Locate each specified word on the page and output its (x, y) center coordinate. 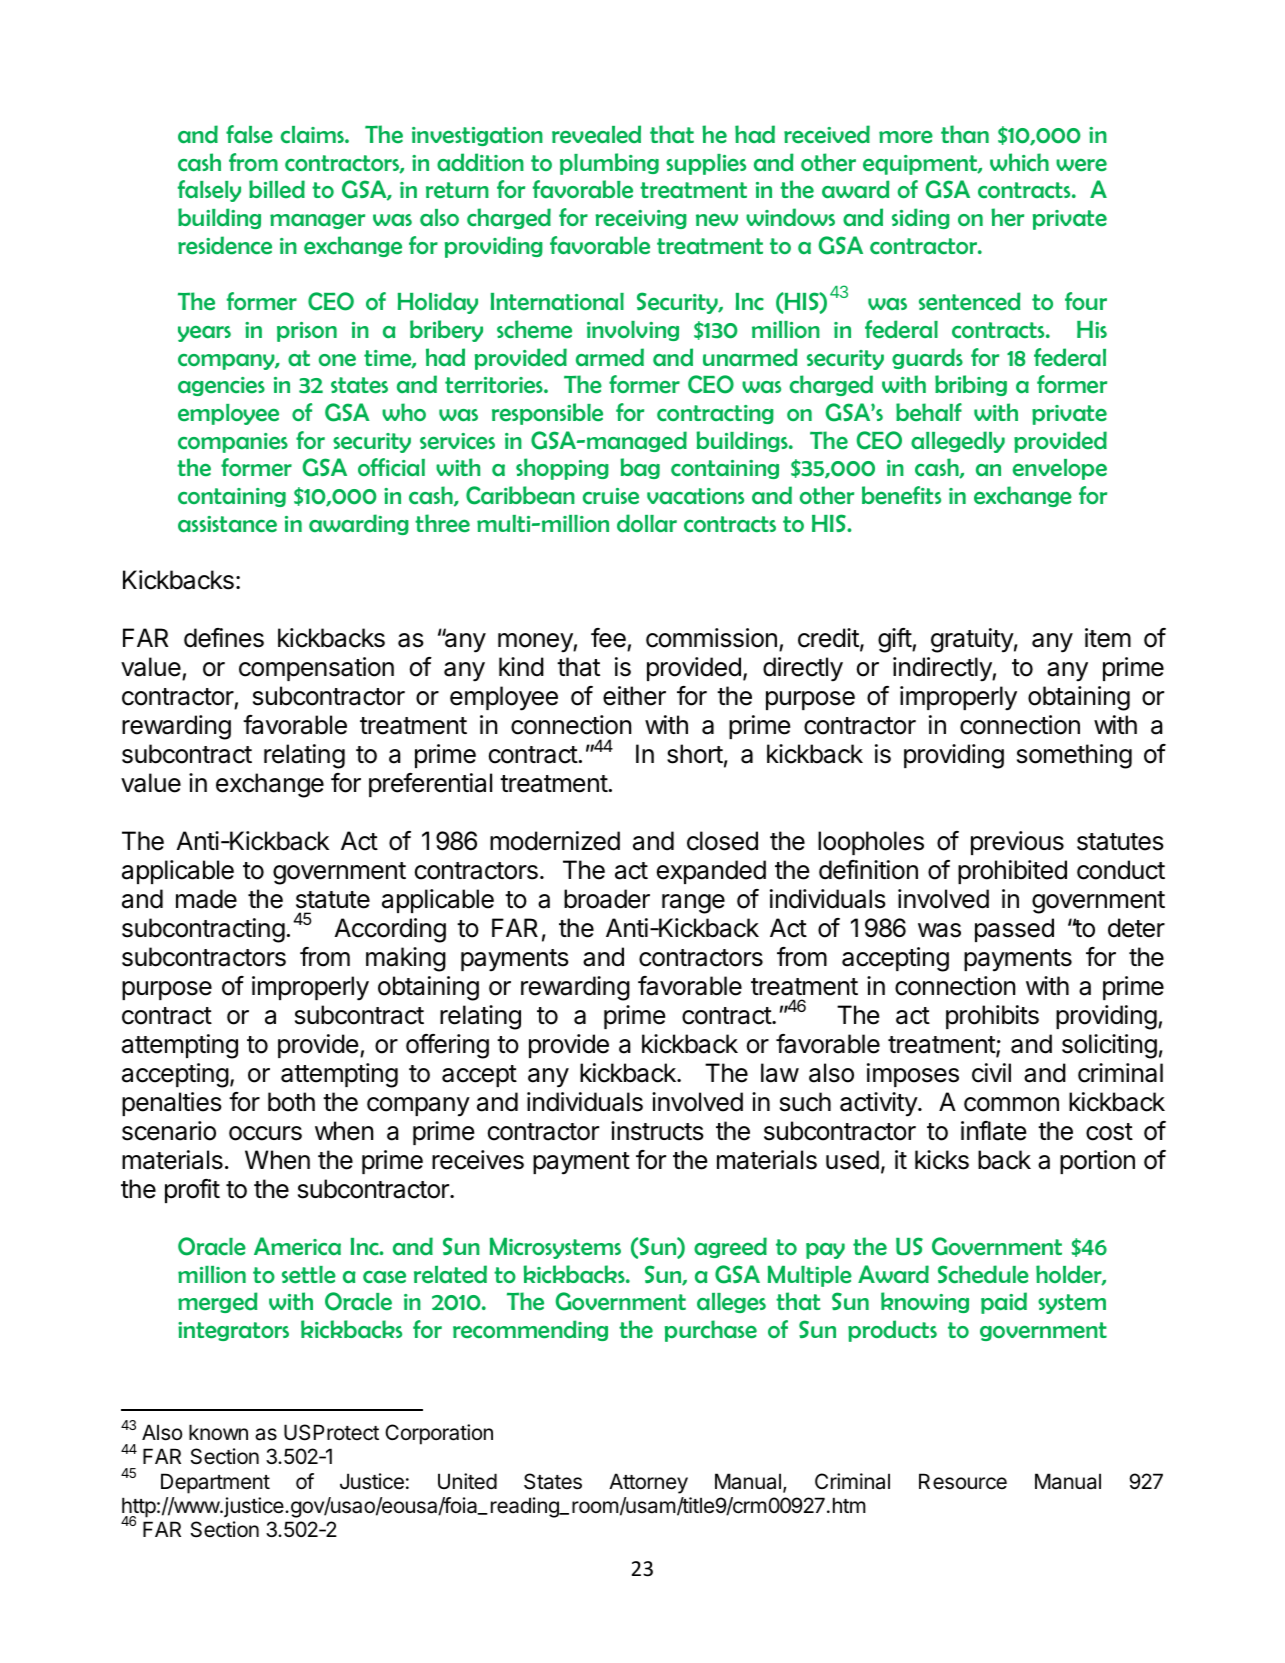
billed (277, 189)
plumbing (609, 164)
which (1019, 162)
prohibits (992, 1017)
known (218, 1432)
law (780, 1073)
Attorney (648, 1483)
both (291, 1102)
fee (609, 639)
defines (224, 638)
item (1108, 638)
